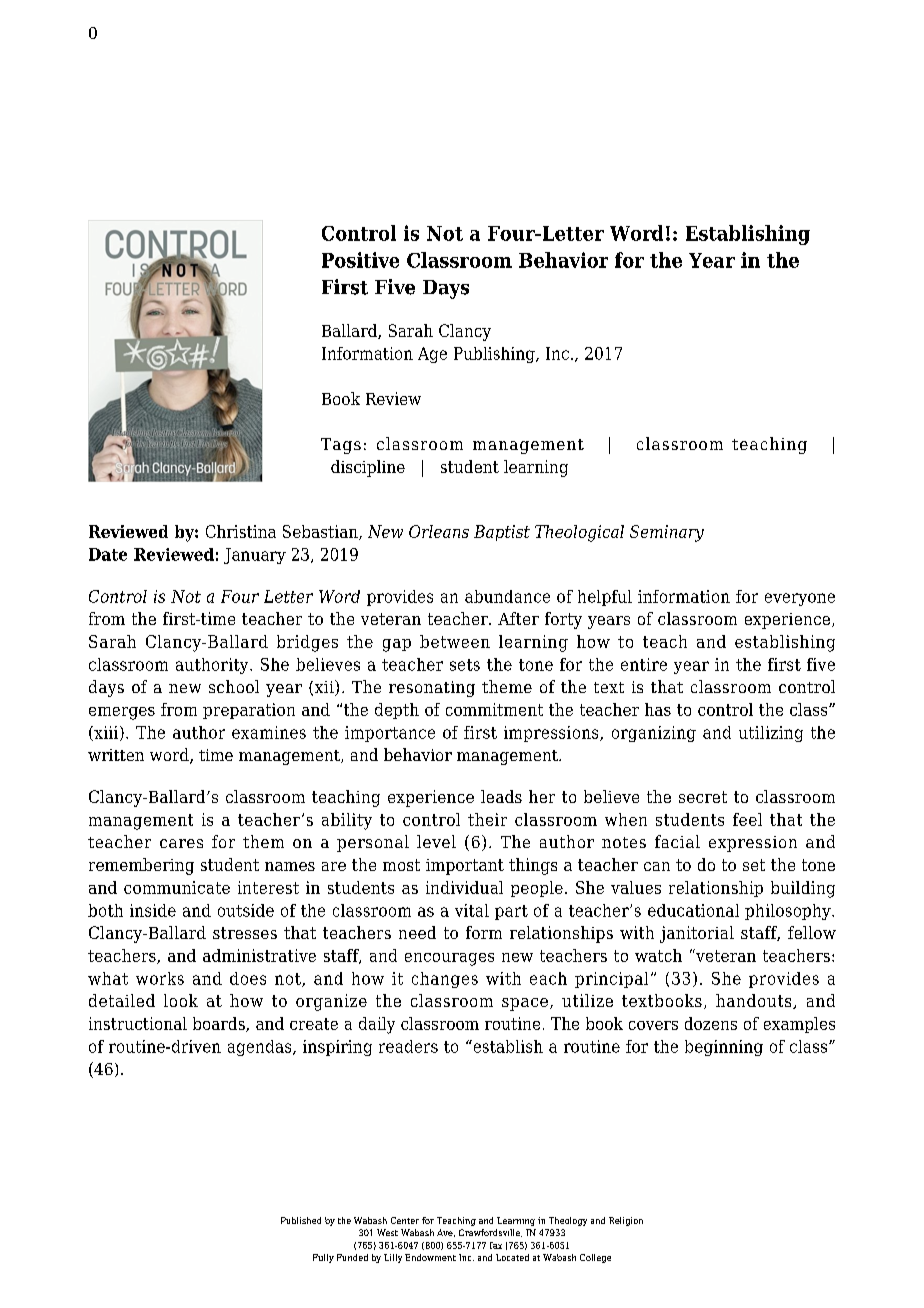 The image size is (924, 1308). Describe the element at coordinates (472, 910) in the screenshot. I see `vital` at that location.
